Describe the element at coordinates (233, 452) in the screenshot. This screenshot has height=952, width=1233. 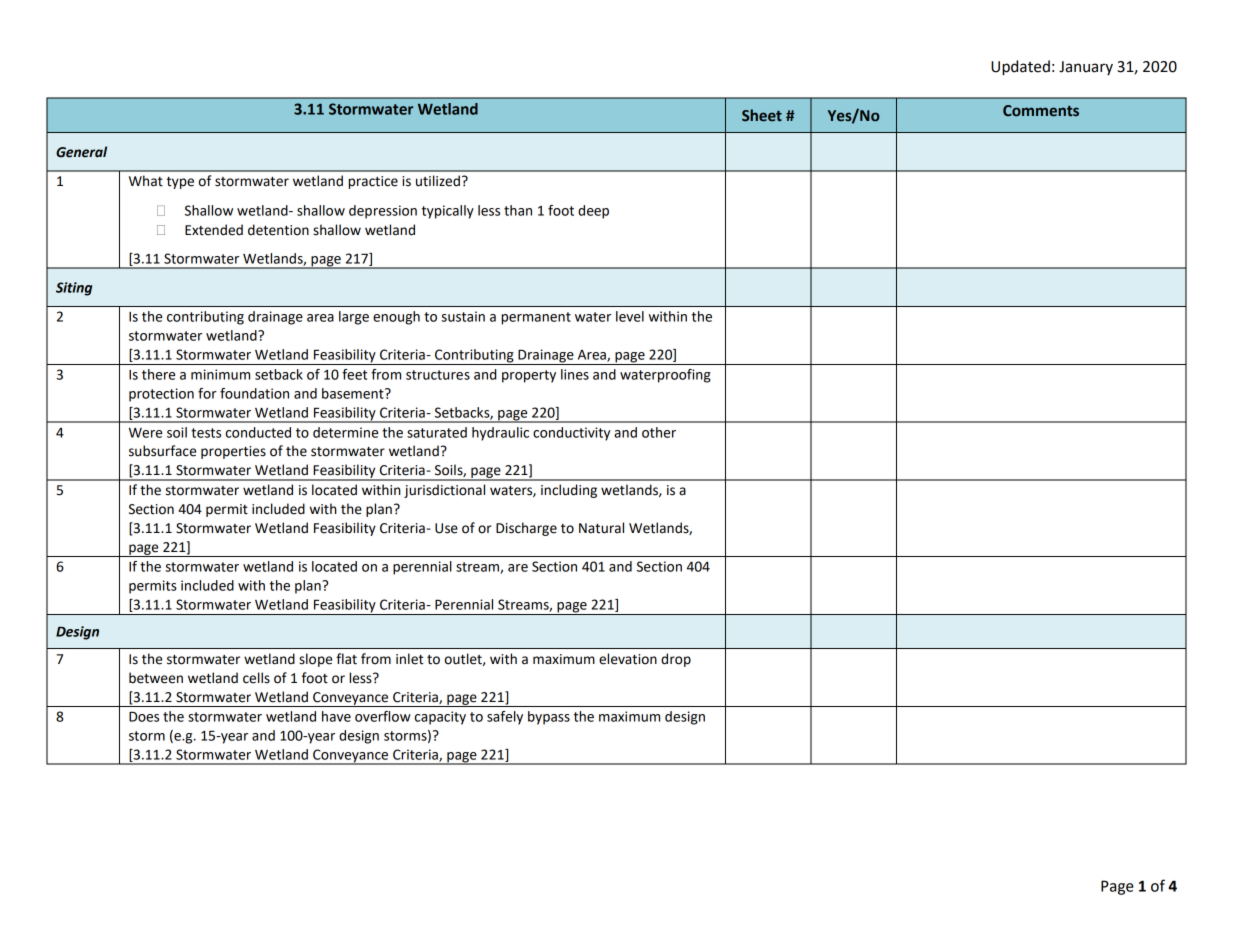
I see `properties` at that location.
